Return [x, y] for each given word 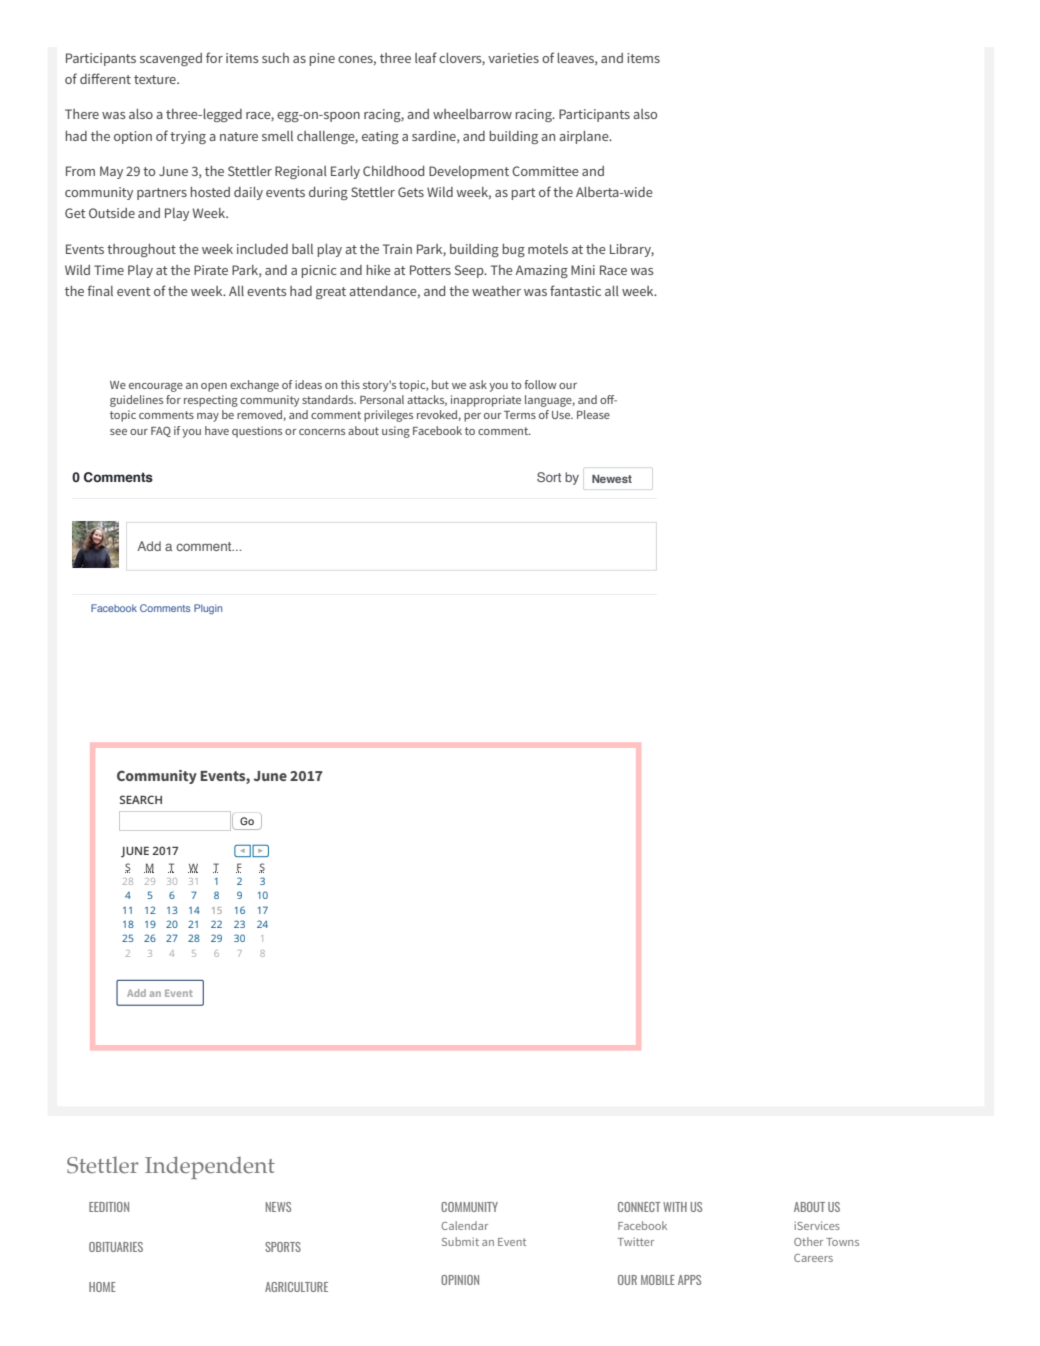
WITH [675, 1207]
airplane [585, 137]
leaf [426, 57]
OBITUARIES [116, 1247]
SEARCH [141, 799]
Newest [612, 478]
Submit [460, 1241]
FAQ [161, 431]
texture [156, 79]
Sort [549, 477]
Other [808, 1241]
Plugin [208, 609]
